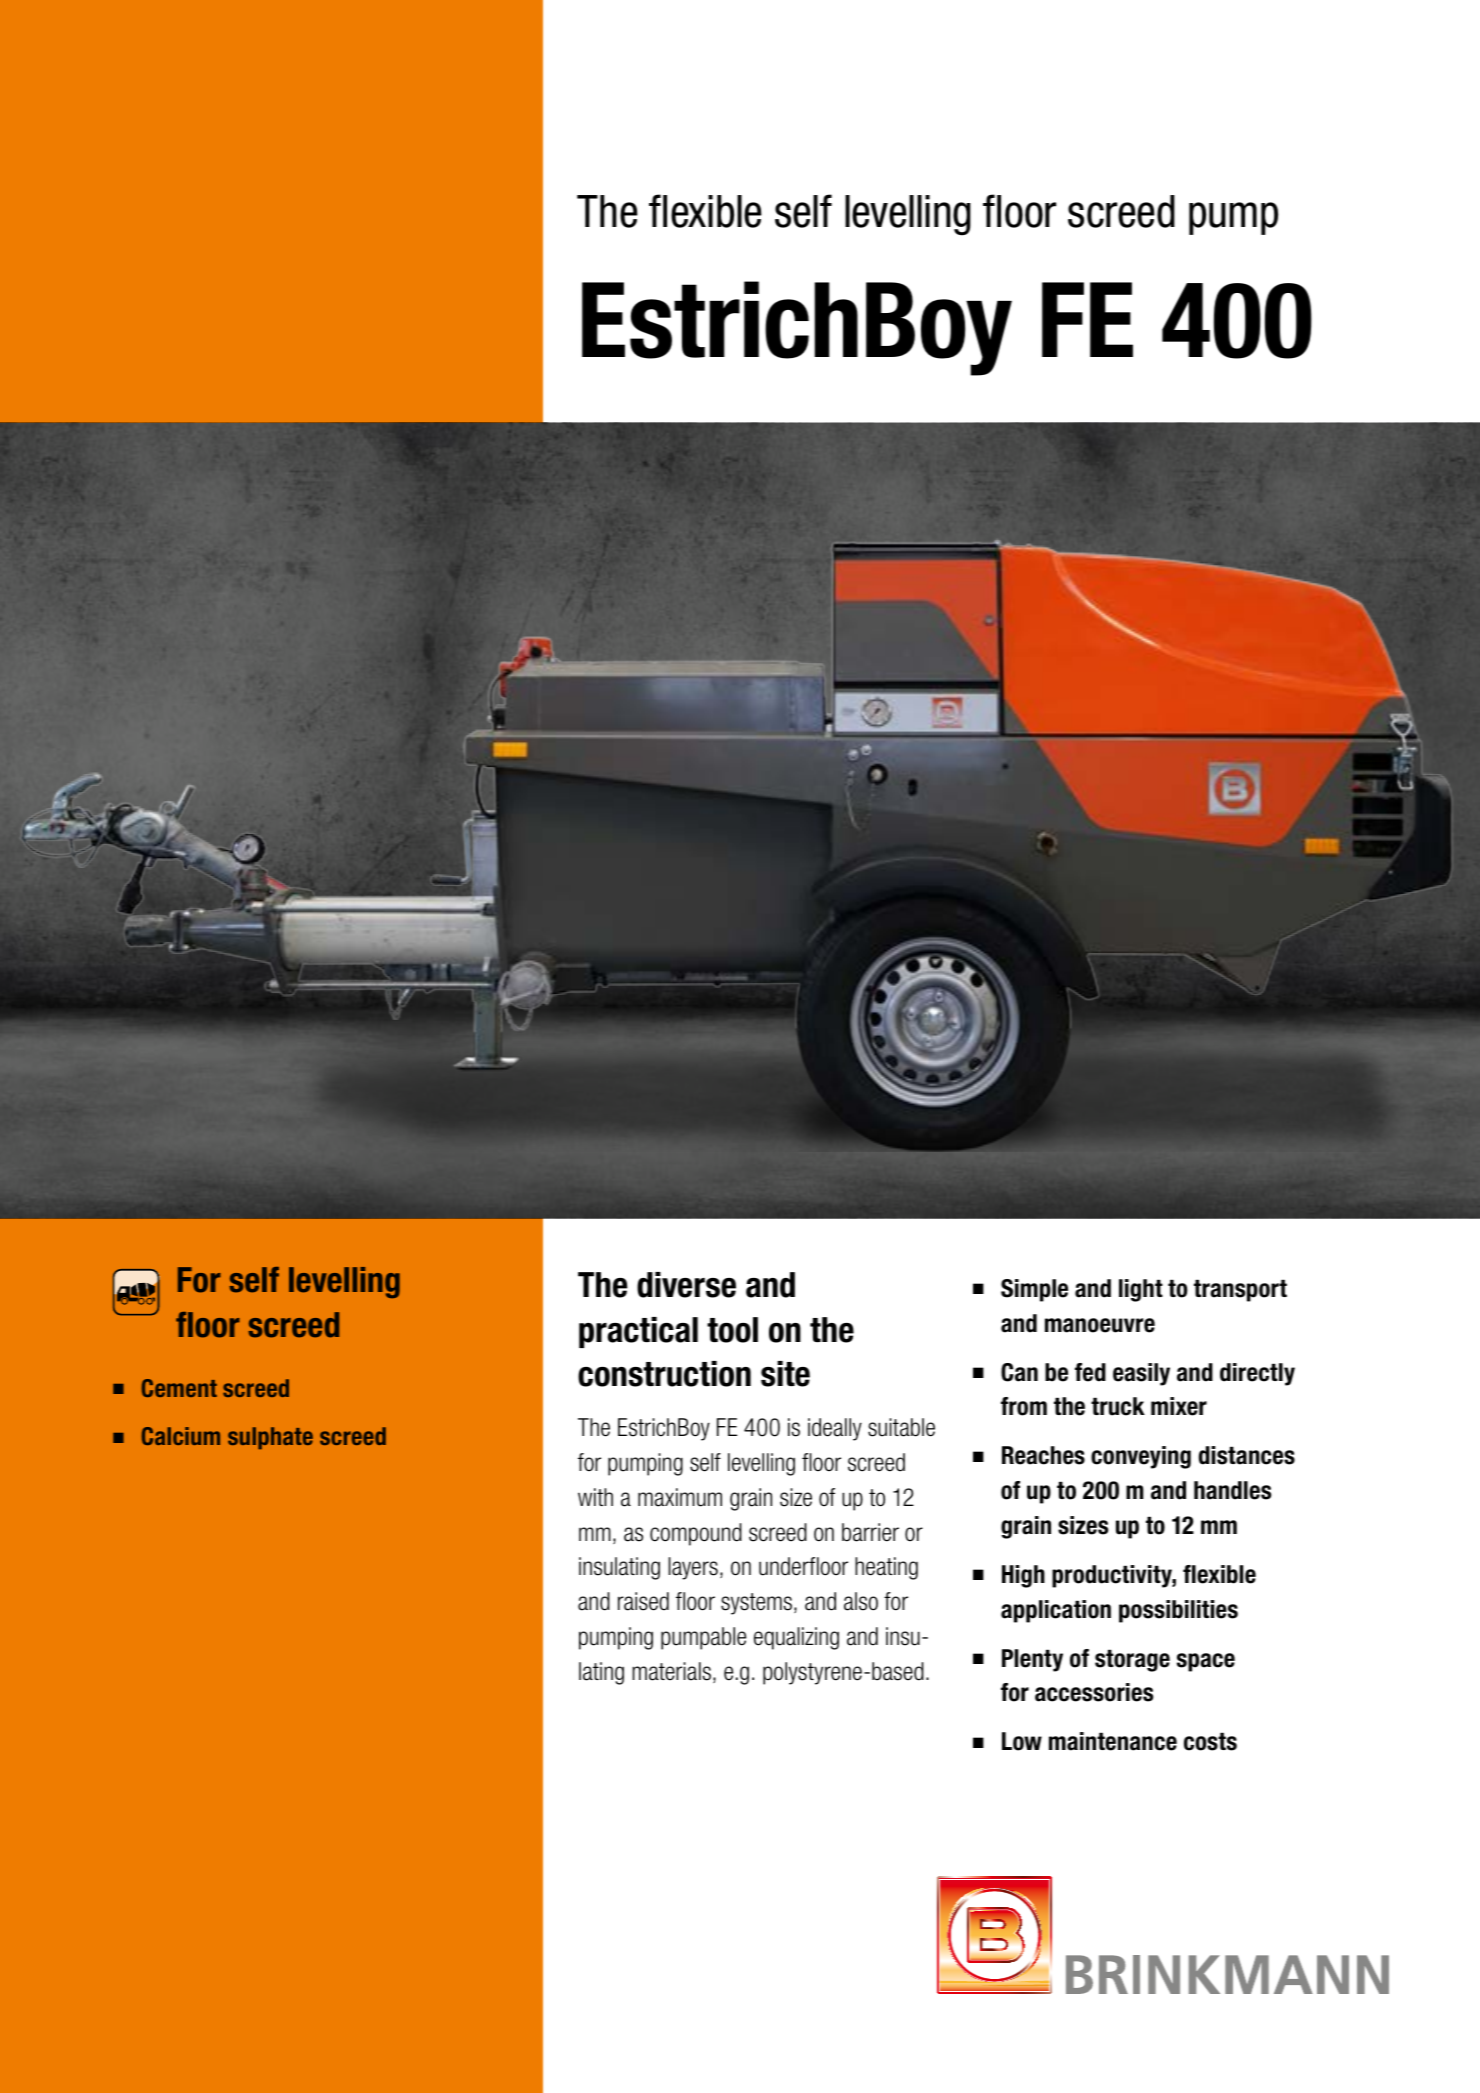 The height and width of the screenshot is (2093, 1480). What do you see at coordinates (179, 1388) in the screenshot?
I see `Cement` at bounding box center [179, 1388].
